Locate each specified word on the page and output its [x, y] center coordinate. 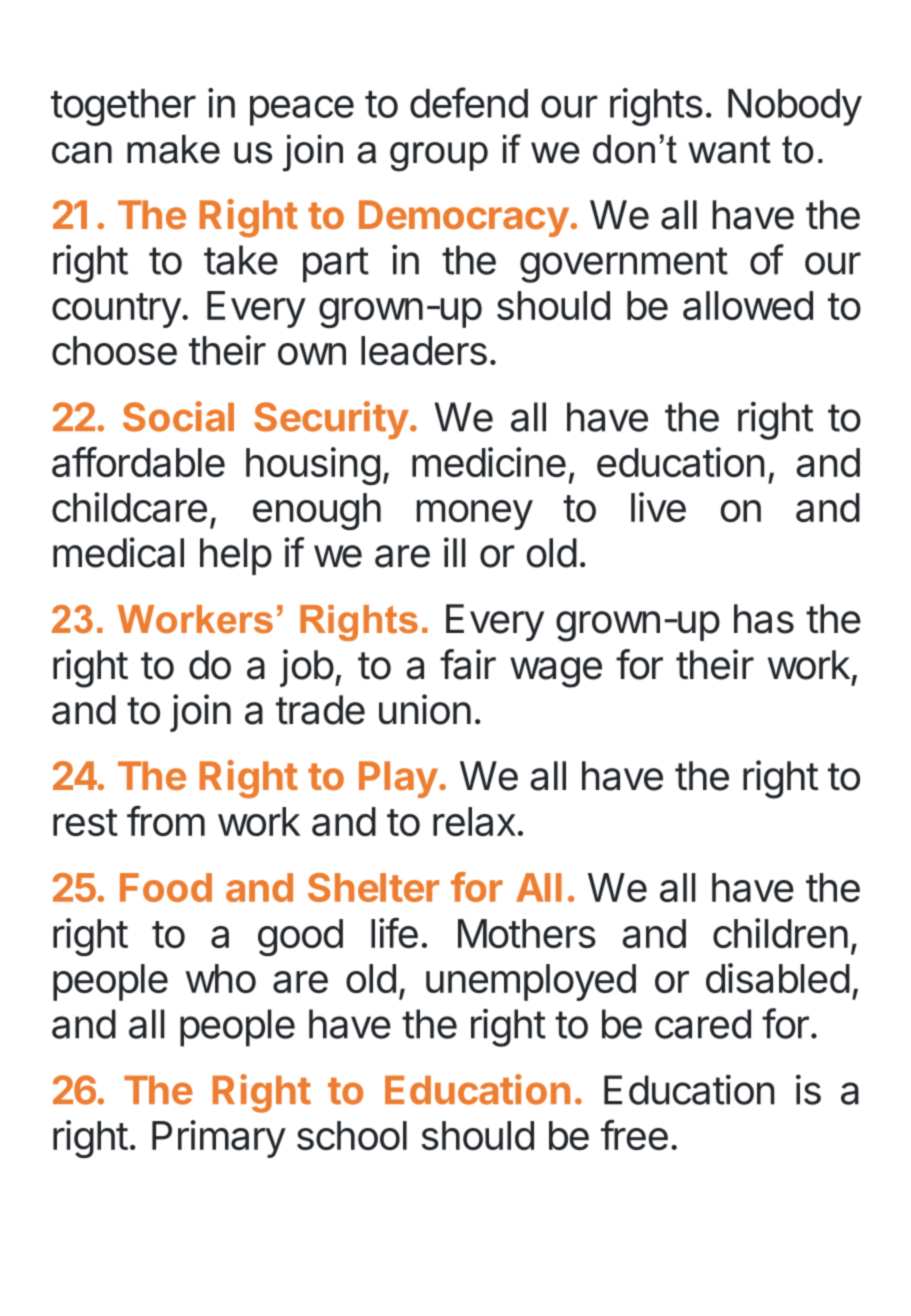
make [173, 149]
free [634, 1134]
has [764, 619]
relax [474, 821]
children [780, 933]
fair [468, 664]
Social [178, 416]
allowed [748, 305]
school [352, 1135]
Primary [219, 1139]
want [729, 150]
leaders [424, 350]
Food [166, 887]
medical [118, 552]
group [439, 157]
